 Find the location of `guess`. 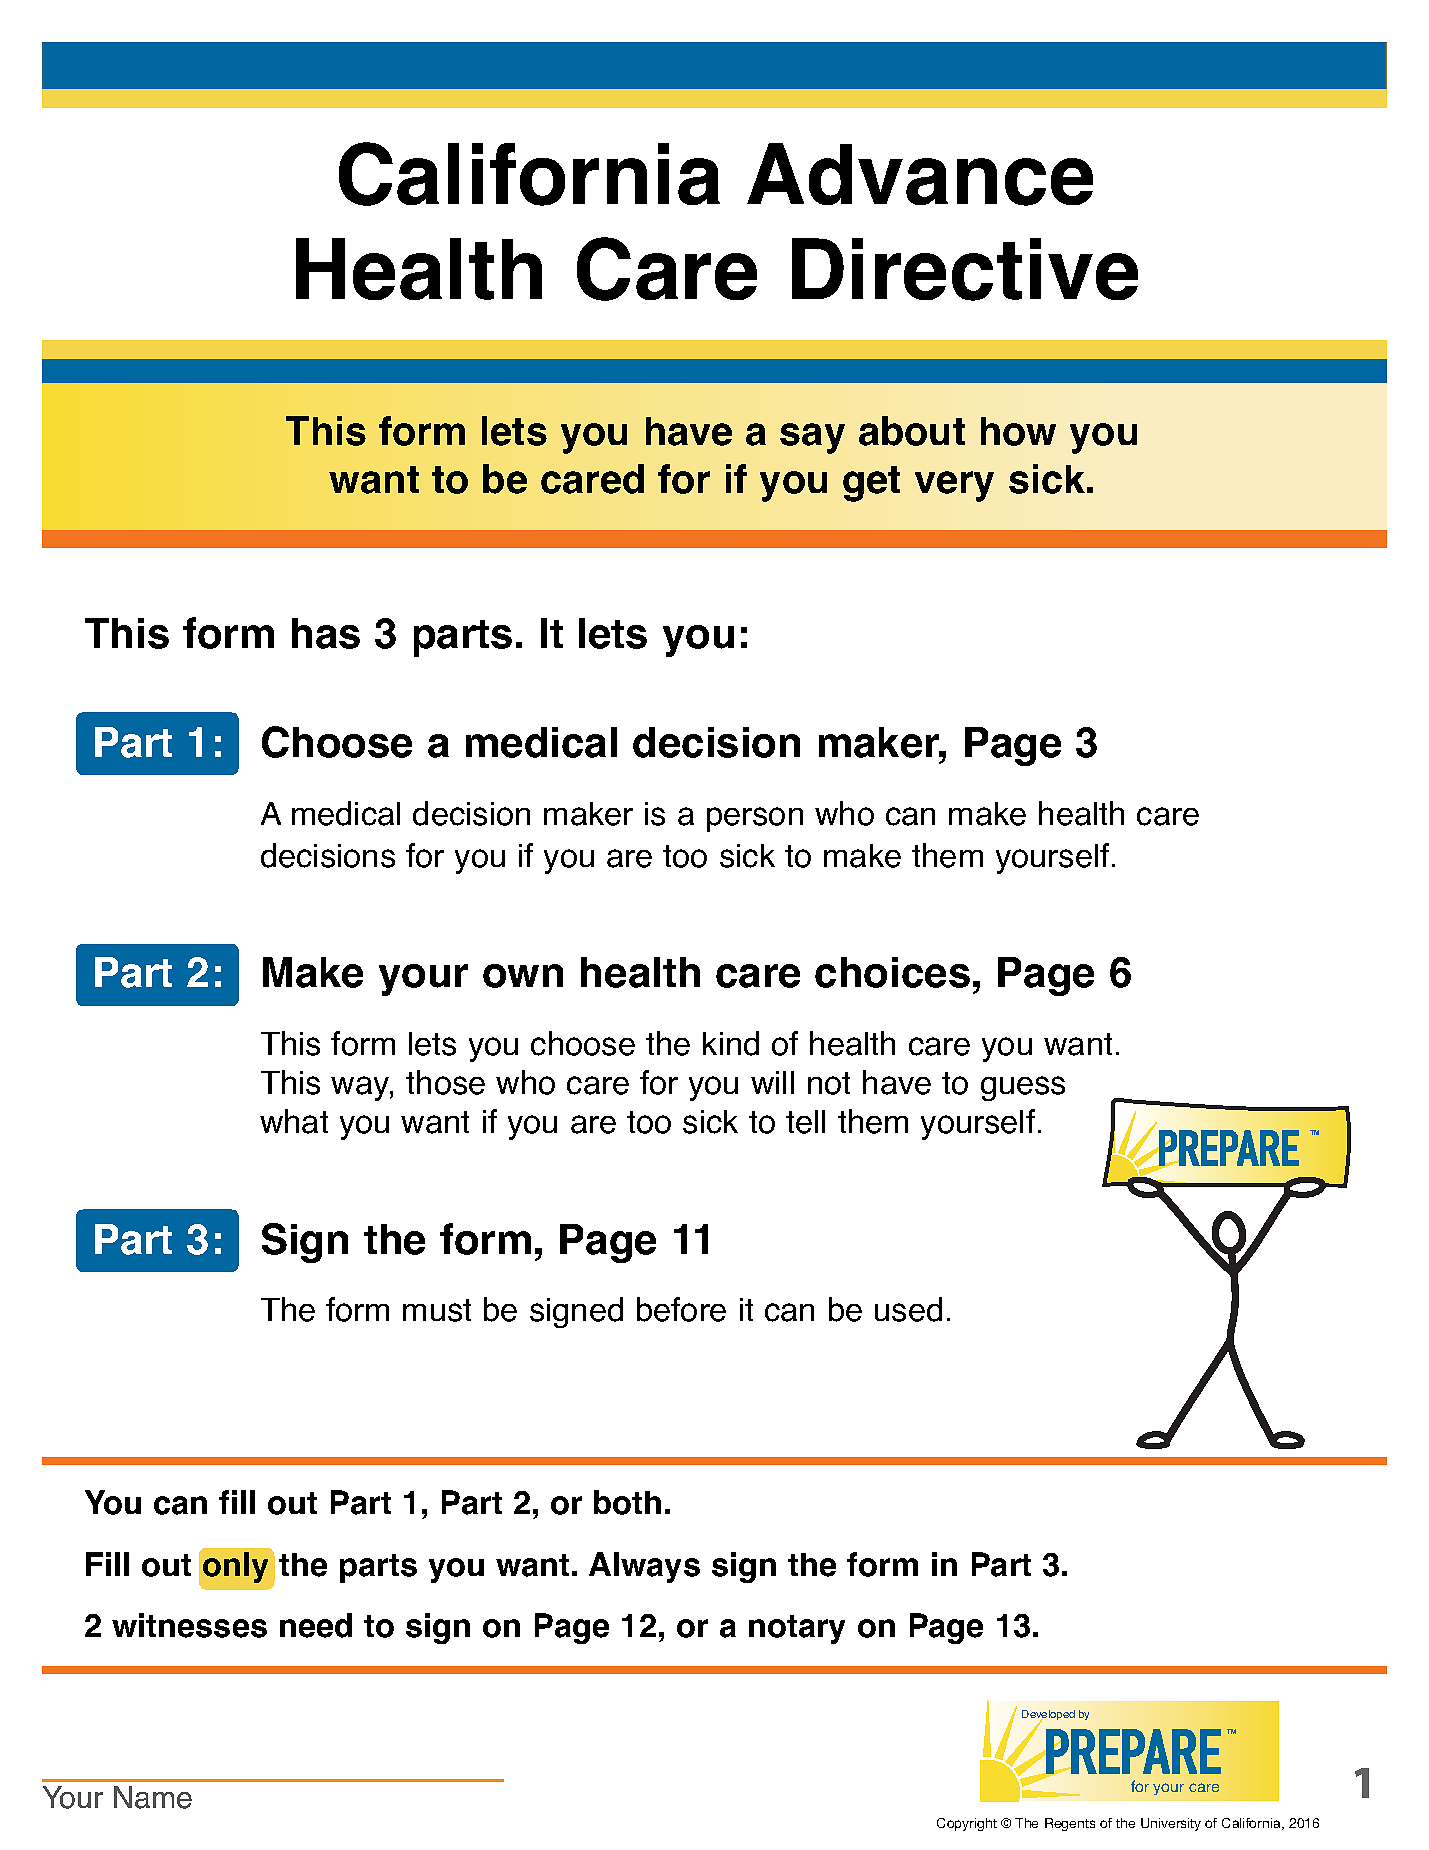

guess is located at coordinates (1023, 1088).
